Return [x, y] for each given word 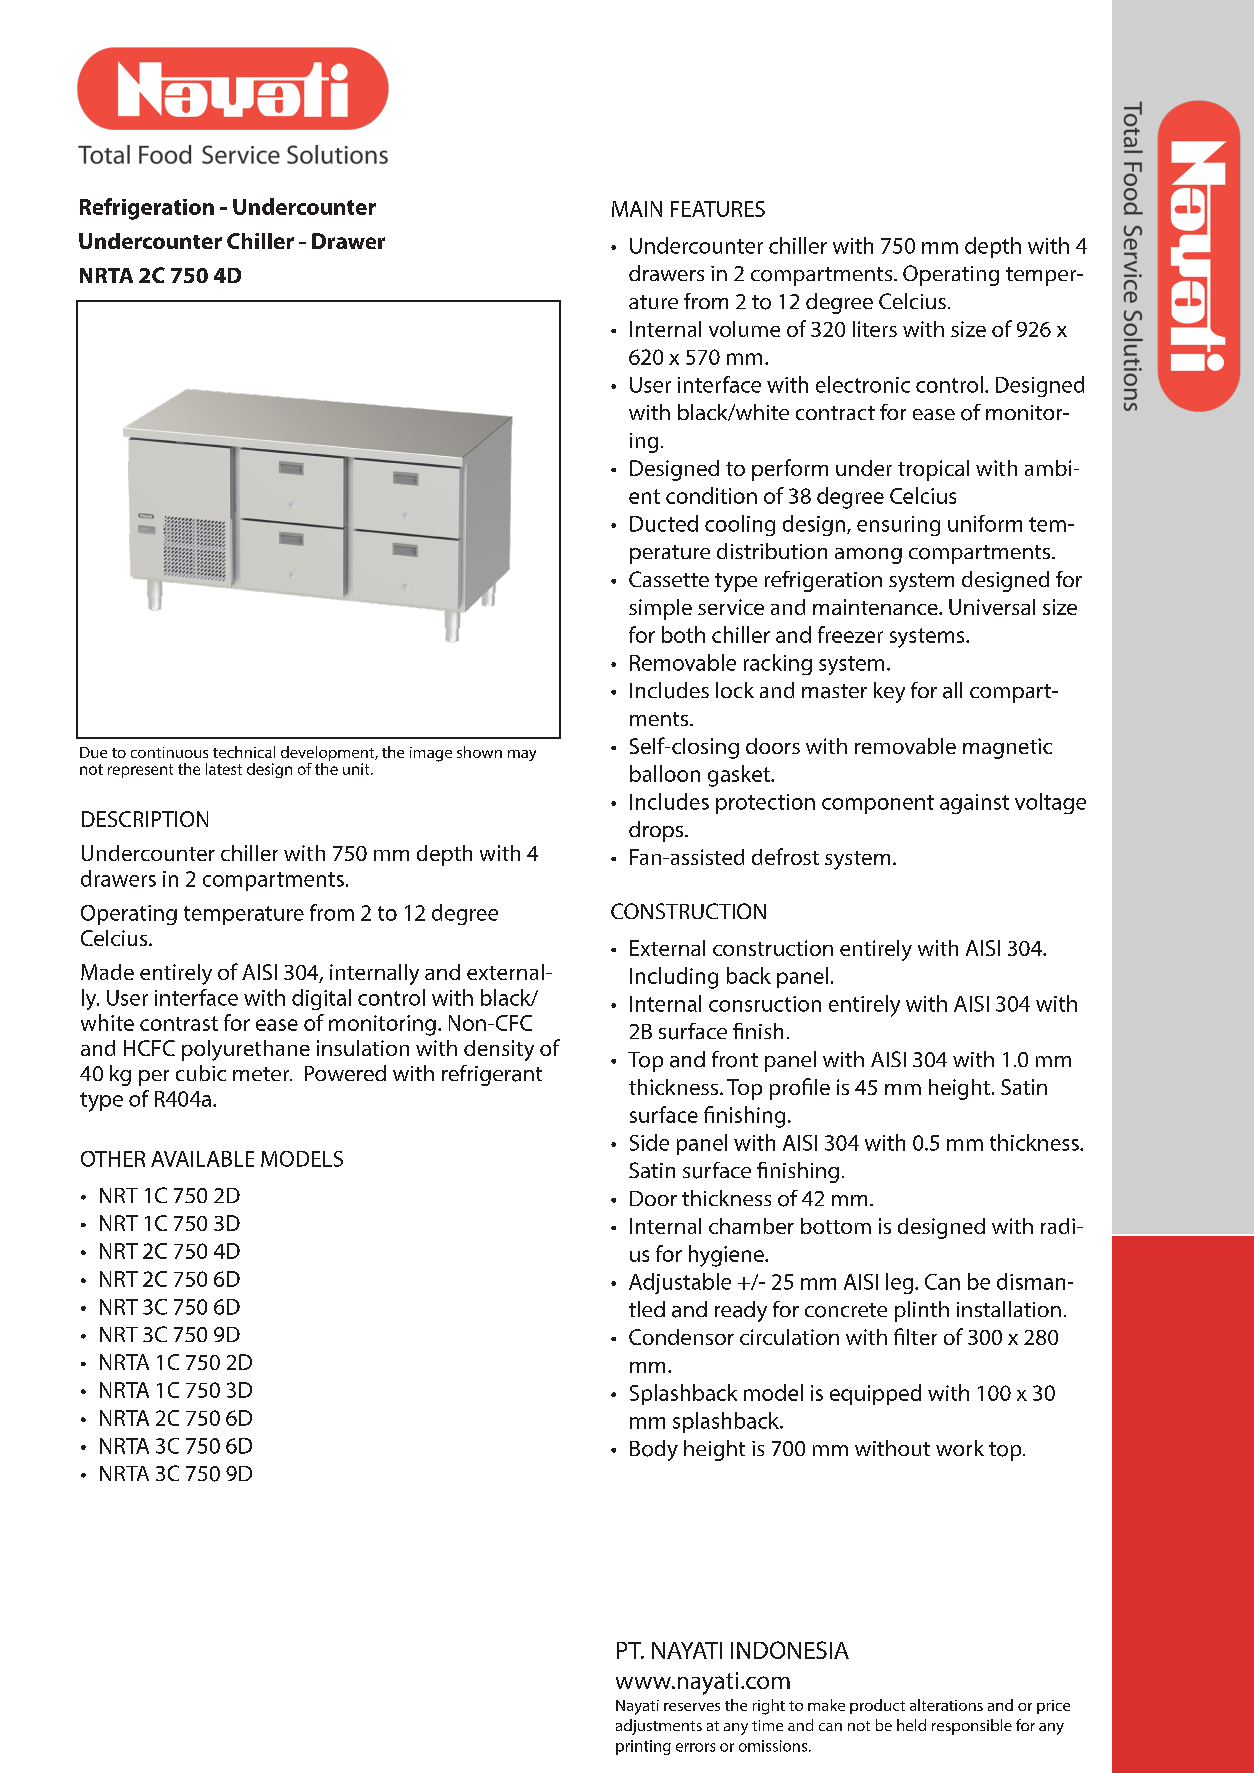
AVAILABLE [202, 1159]
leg [901, 1283]
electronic [863, 384]
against [974, 804]
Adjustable [680, 1283]
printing [643, 1747]
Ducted [664, 523]
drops [657, 831]
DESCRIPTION [145, 819]
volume [744, 329]
